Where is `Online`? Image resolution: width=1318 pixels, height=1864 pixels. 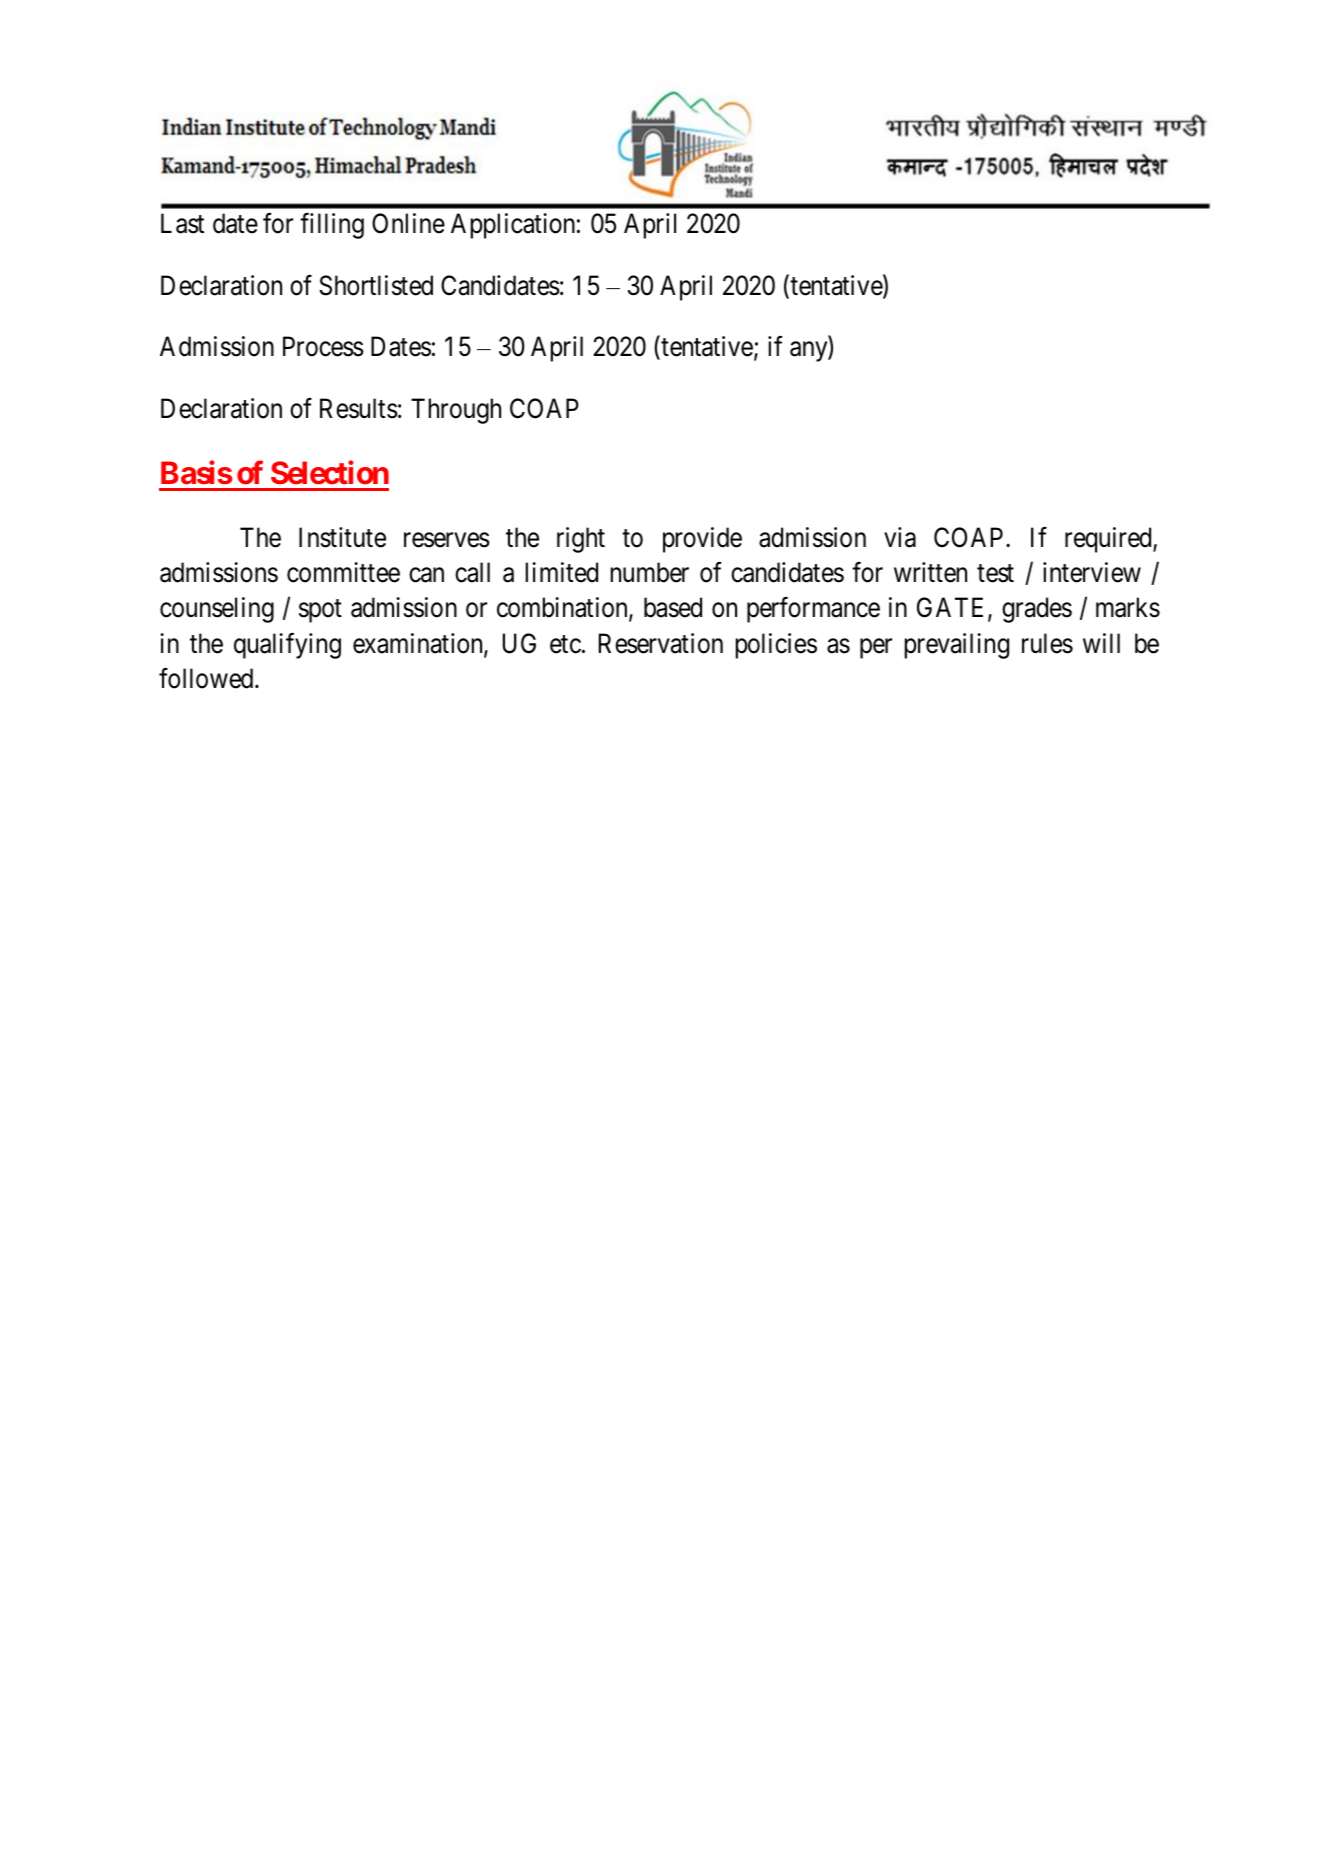 Online is located at coordinates (408, 223).
